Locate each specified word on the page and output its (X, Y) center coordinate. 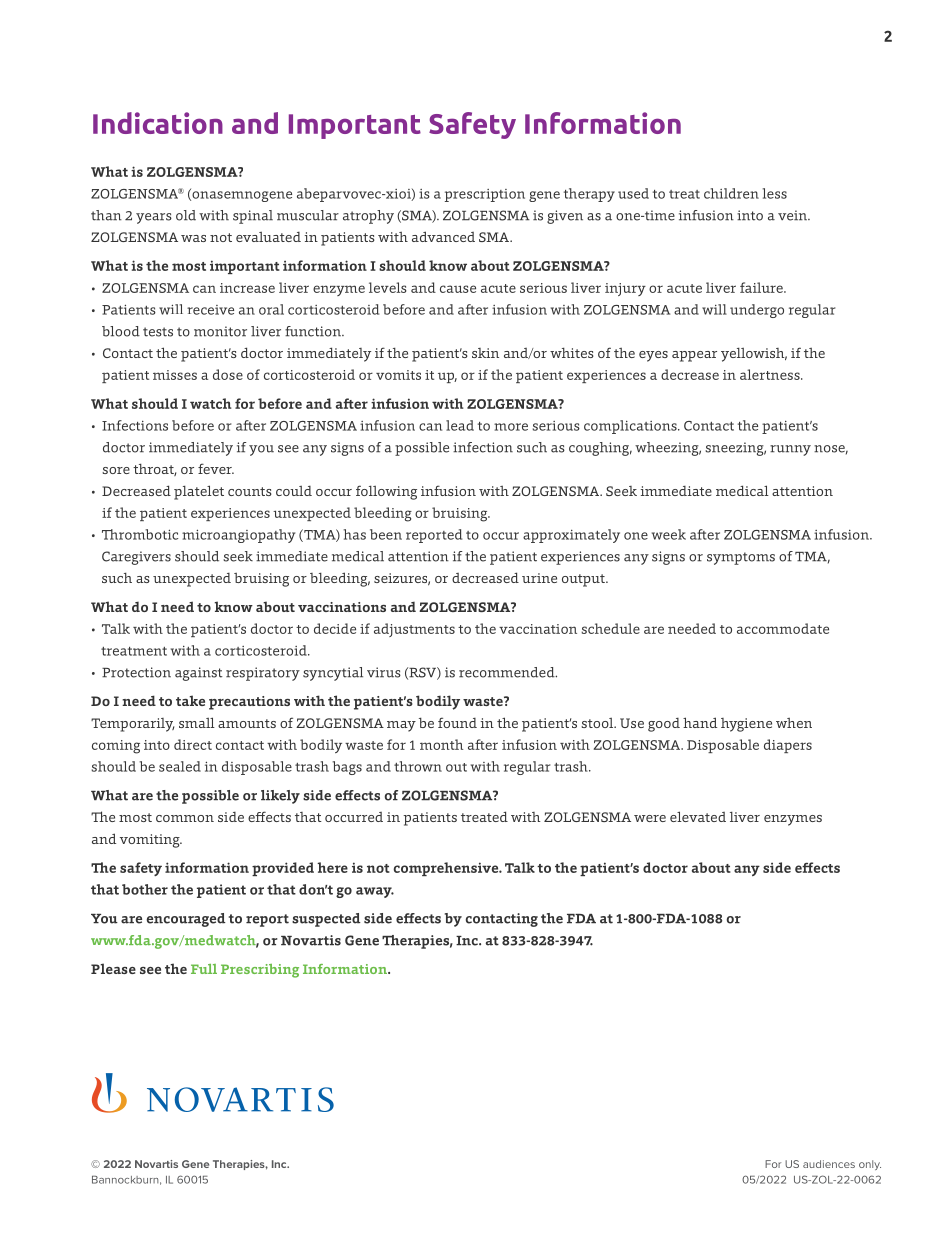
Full (204, 969)
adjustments (414, 630)
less (775, 193)
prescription (485, 195)
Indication (158, 123)
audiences (829, 1164)
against (199, 674)
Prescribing (260, 971)
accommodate (783, 628)
